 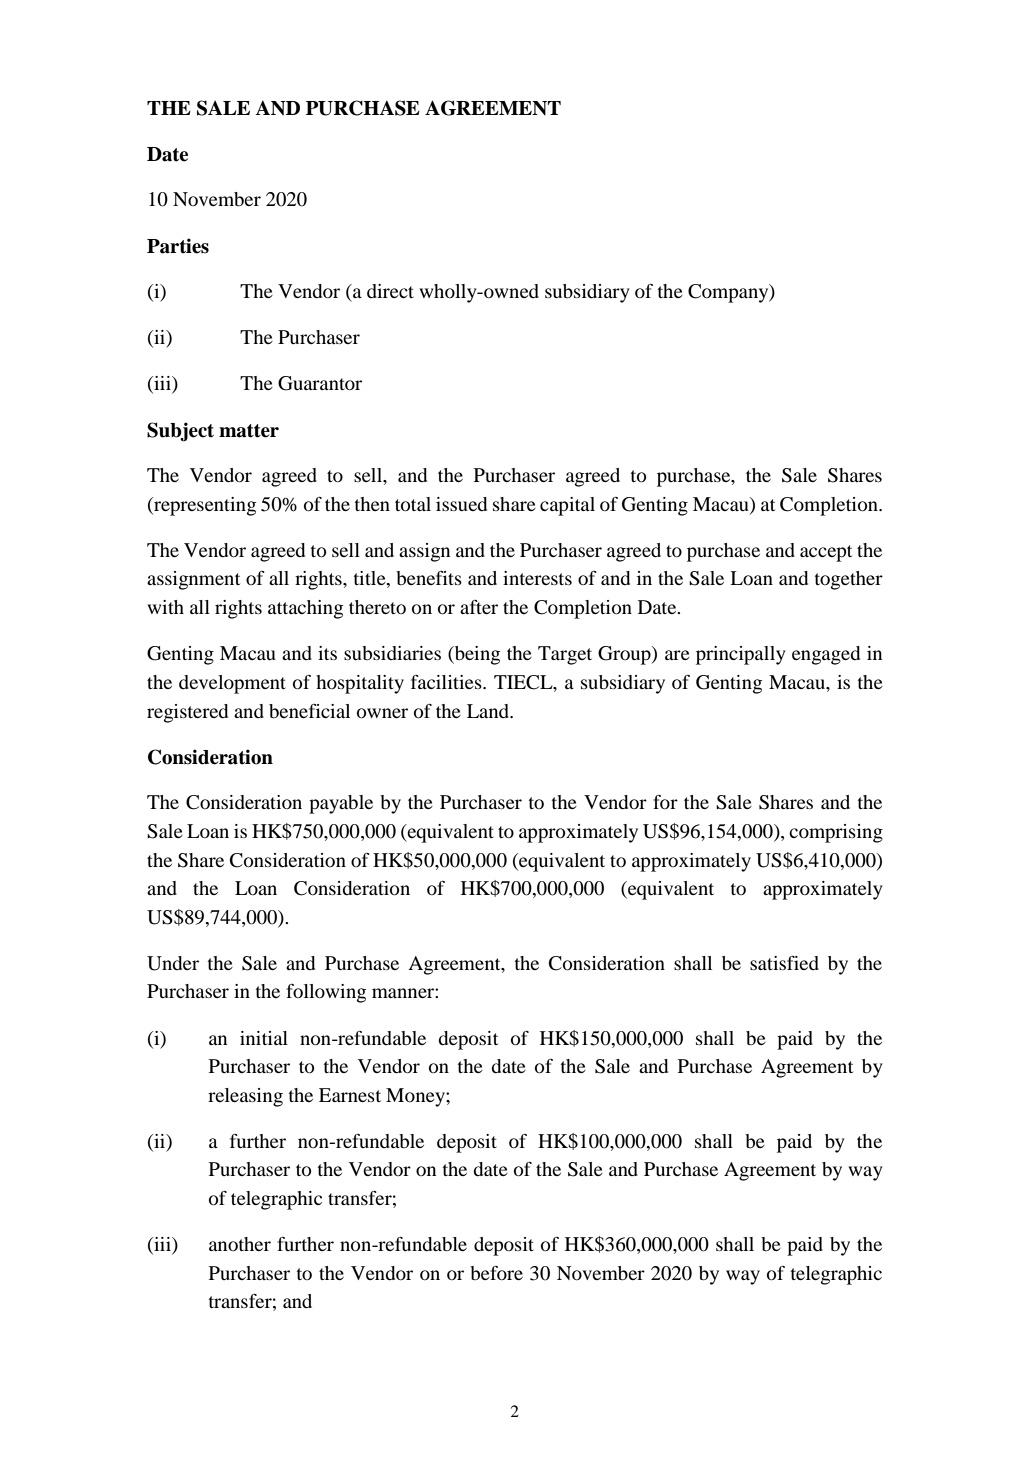 I want to click on before, so click(x=496, y=1273).
